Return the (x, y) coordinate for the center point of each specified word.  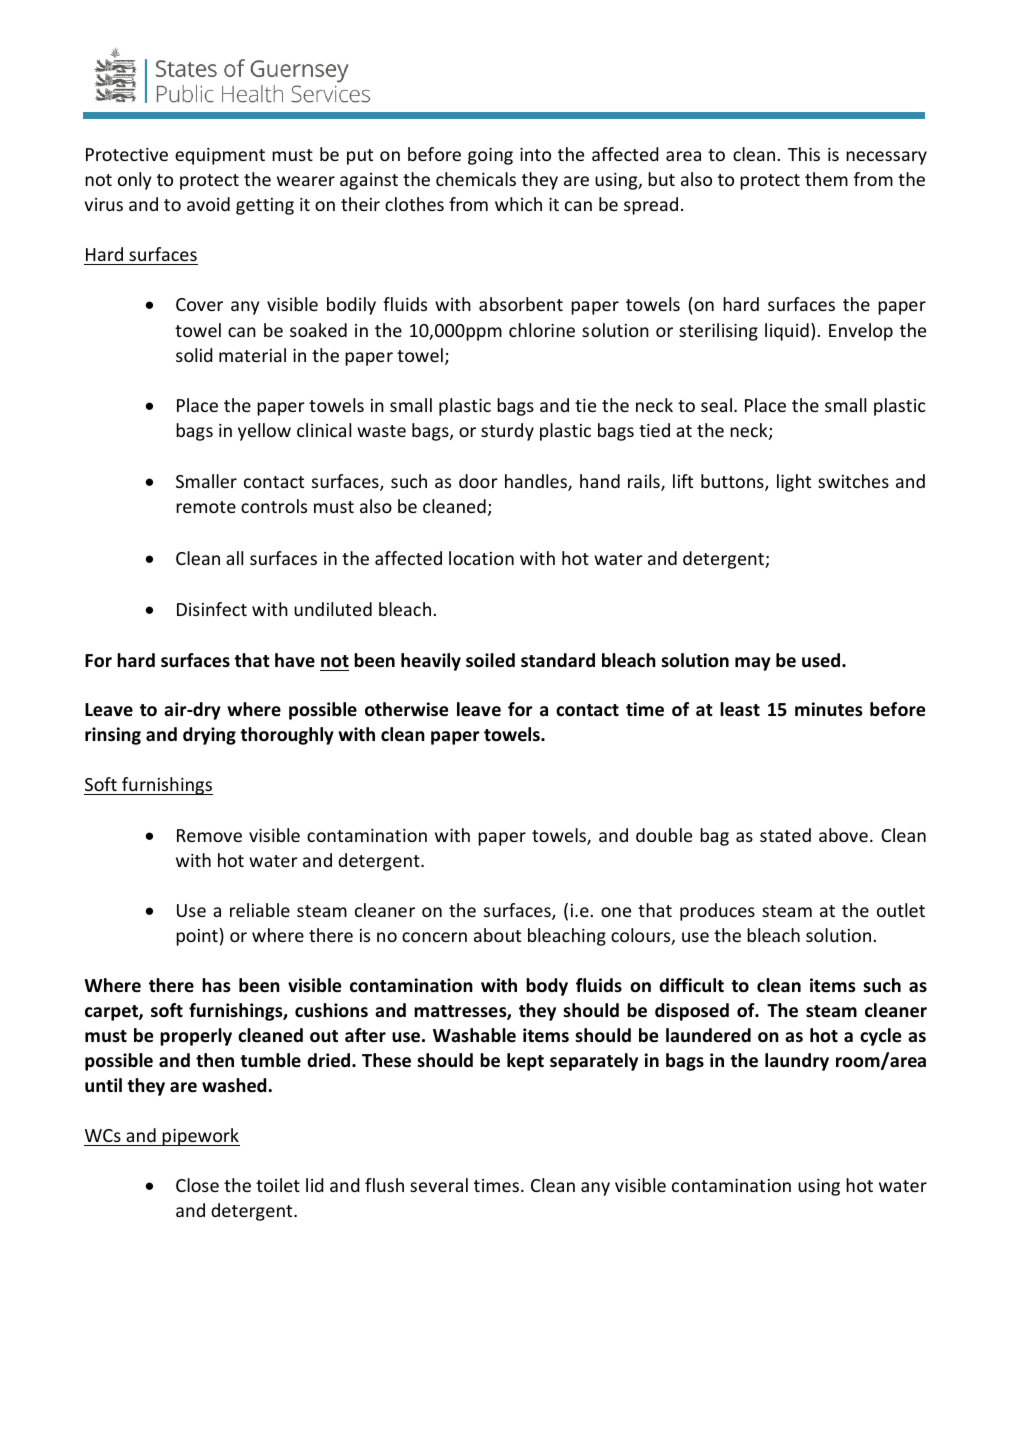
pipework (200, 1137)
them (826, 179)
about (497, 935)
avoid (208, 204)
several (439, 1185)
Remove (209, 835)
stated (785, 835)
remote (206, 507)
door (478, 481)
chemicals (476, 179)
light (794, 483)
